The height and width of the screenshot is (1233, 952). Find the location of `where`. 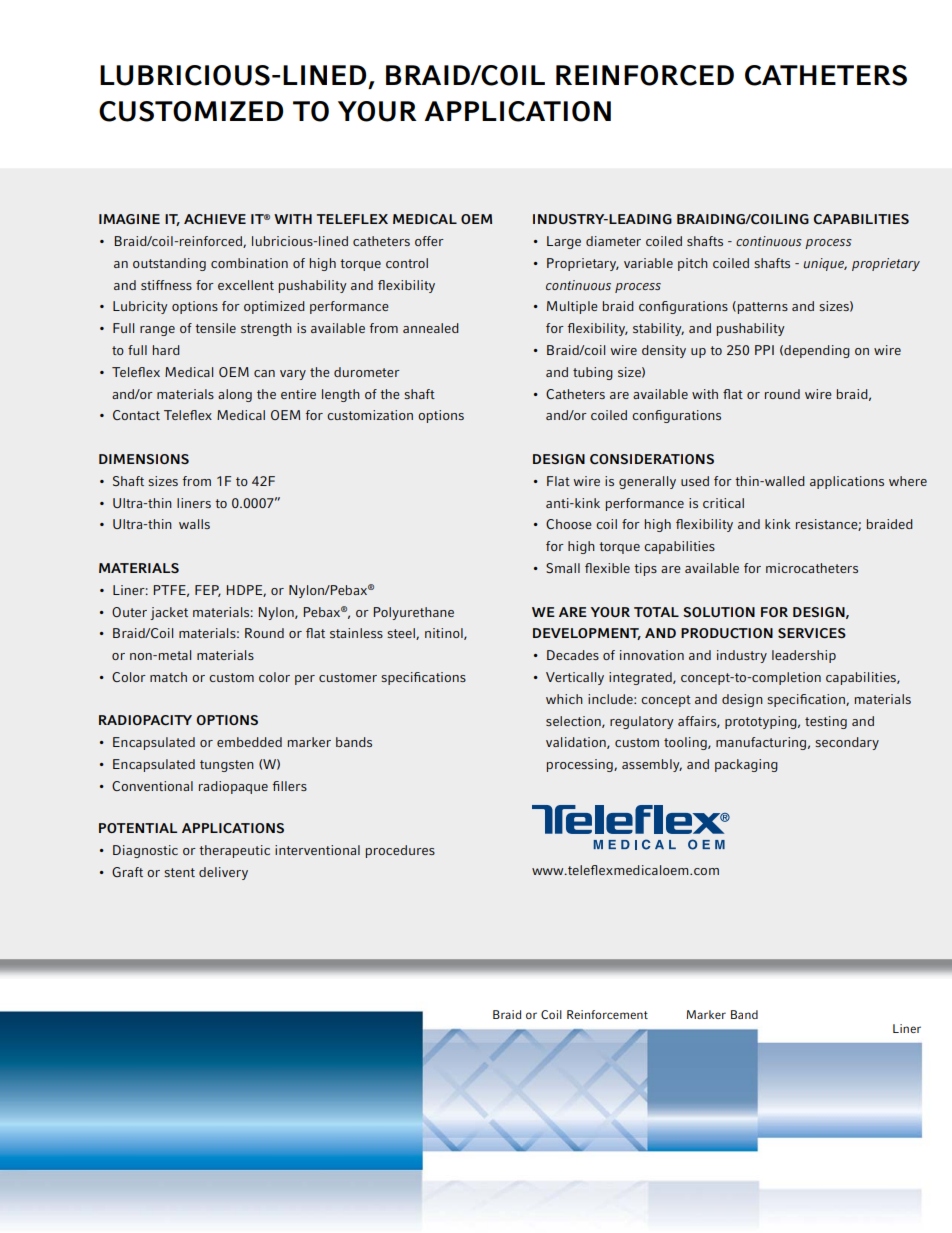

where is located at coordinates (908, 481).
